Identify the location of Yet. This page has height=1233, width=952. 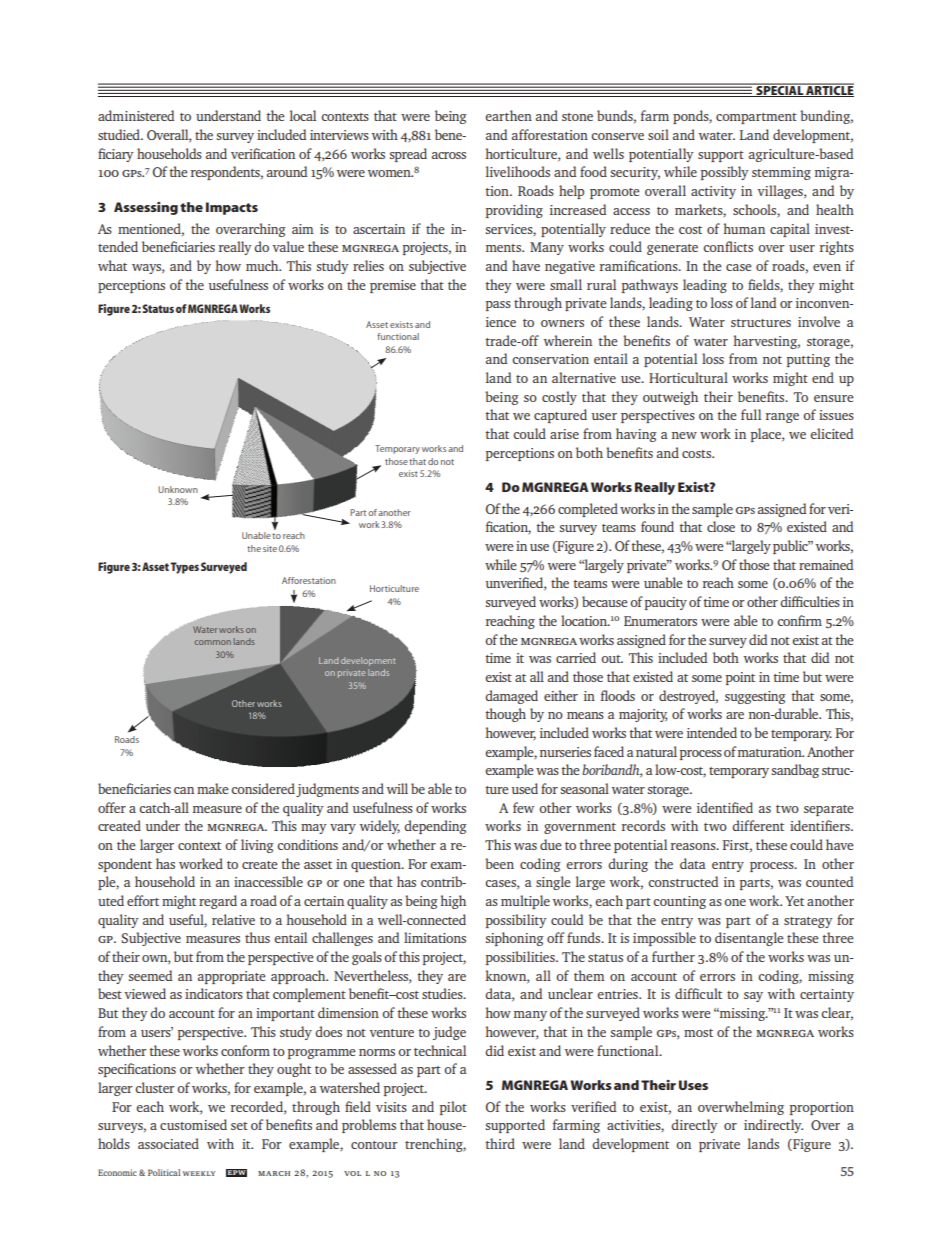
(794, 901).
